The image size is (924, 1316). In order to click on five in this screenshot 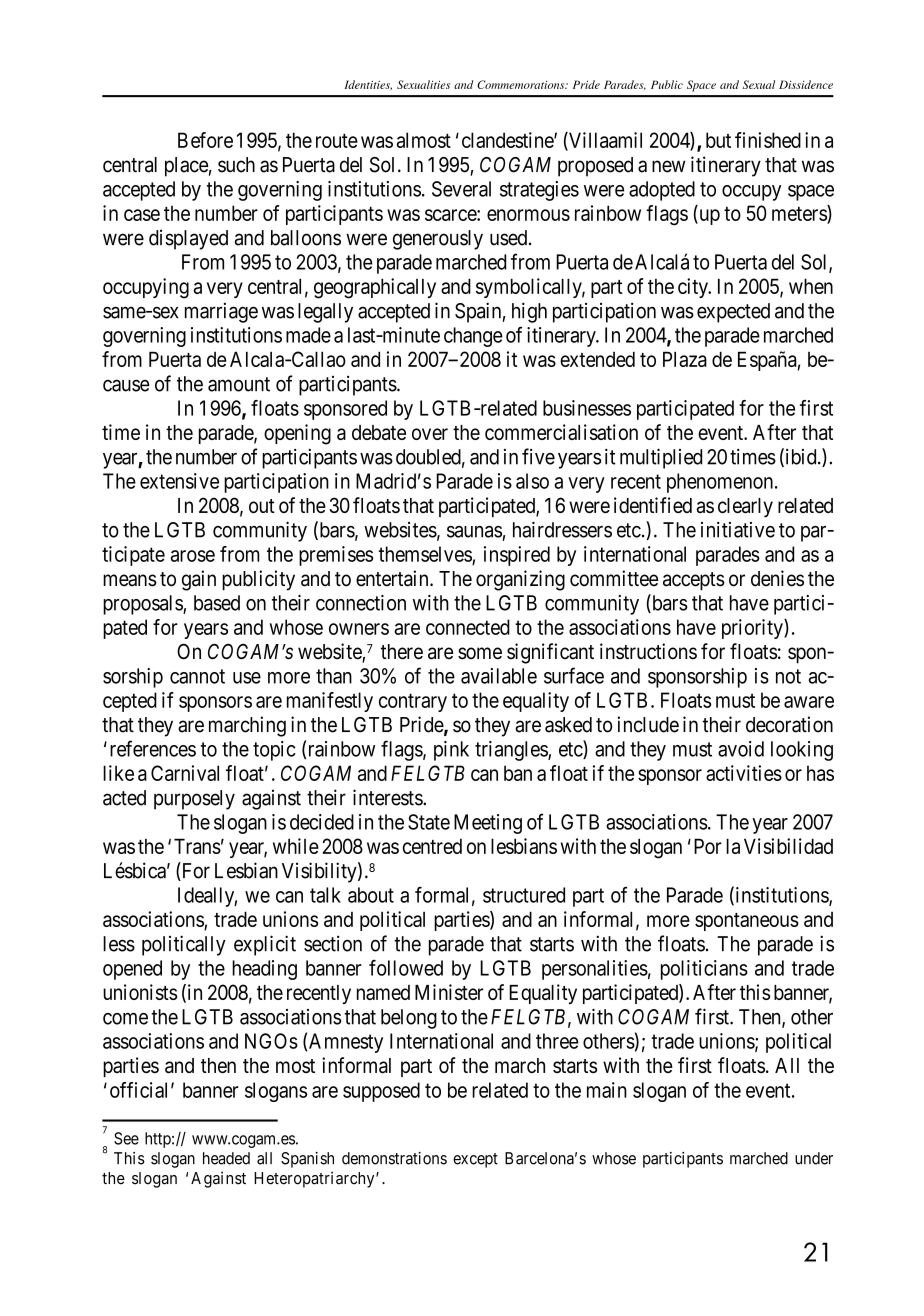, I will do `click(538, 456)`.
